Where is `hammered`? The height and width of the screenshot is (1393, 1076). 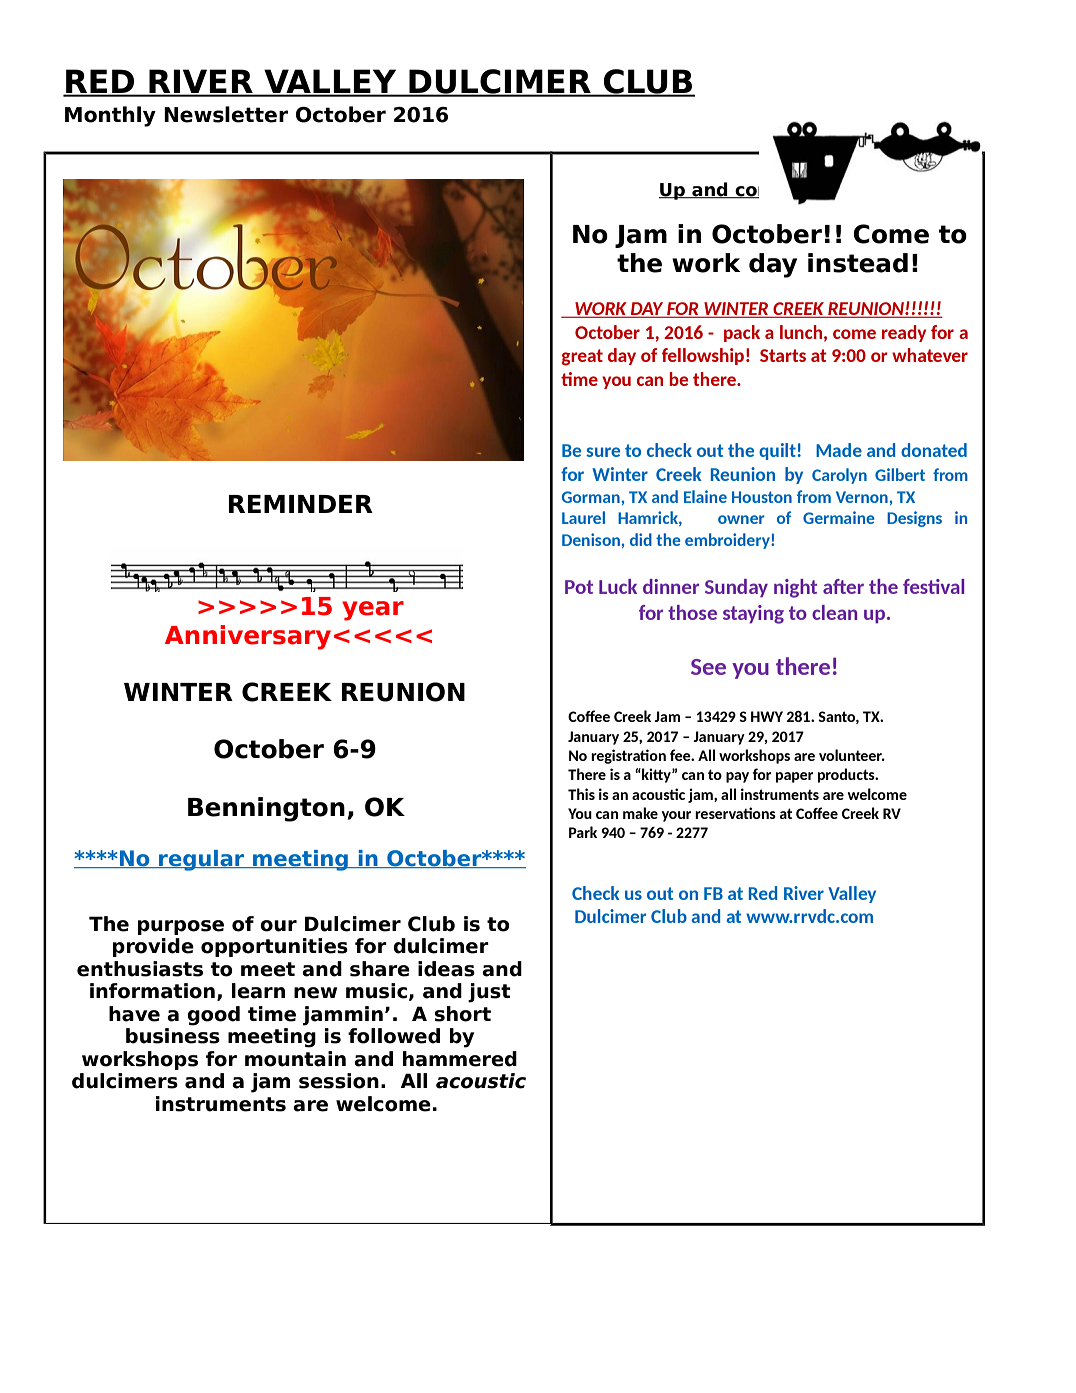
hammered is located at coordinates (460, 1059).
